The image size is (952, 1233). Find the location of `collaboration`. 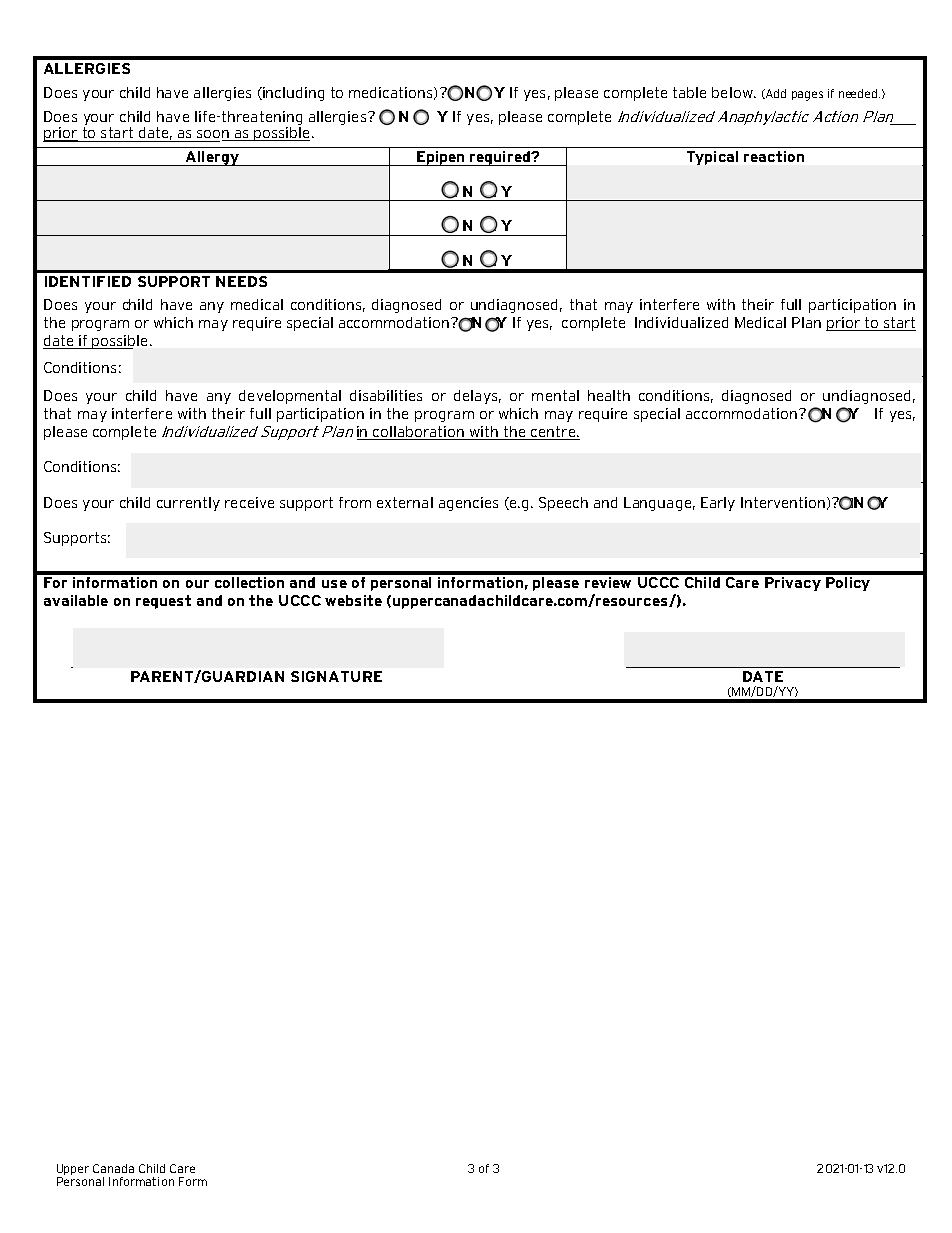

collaboration is located at coordinates (419, 433).
